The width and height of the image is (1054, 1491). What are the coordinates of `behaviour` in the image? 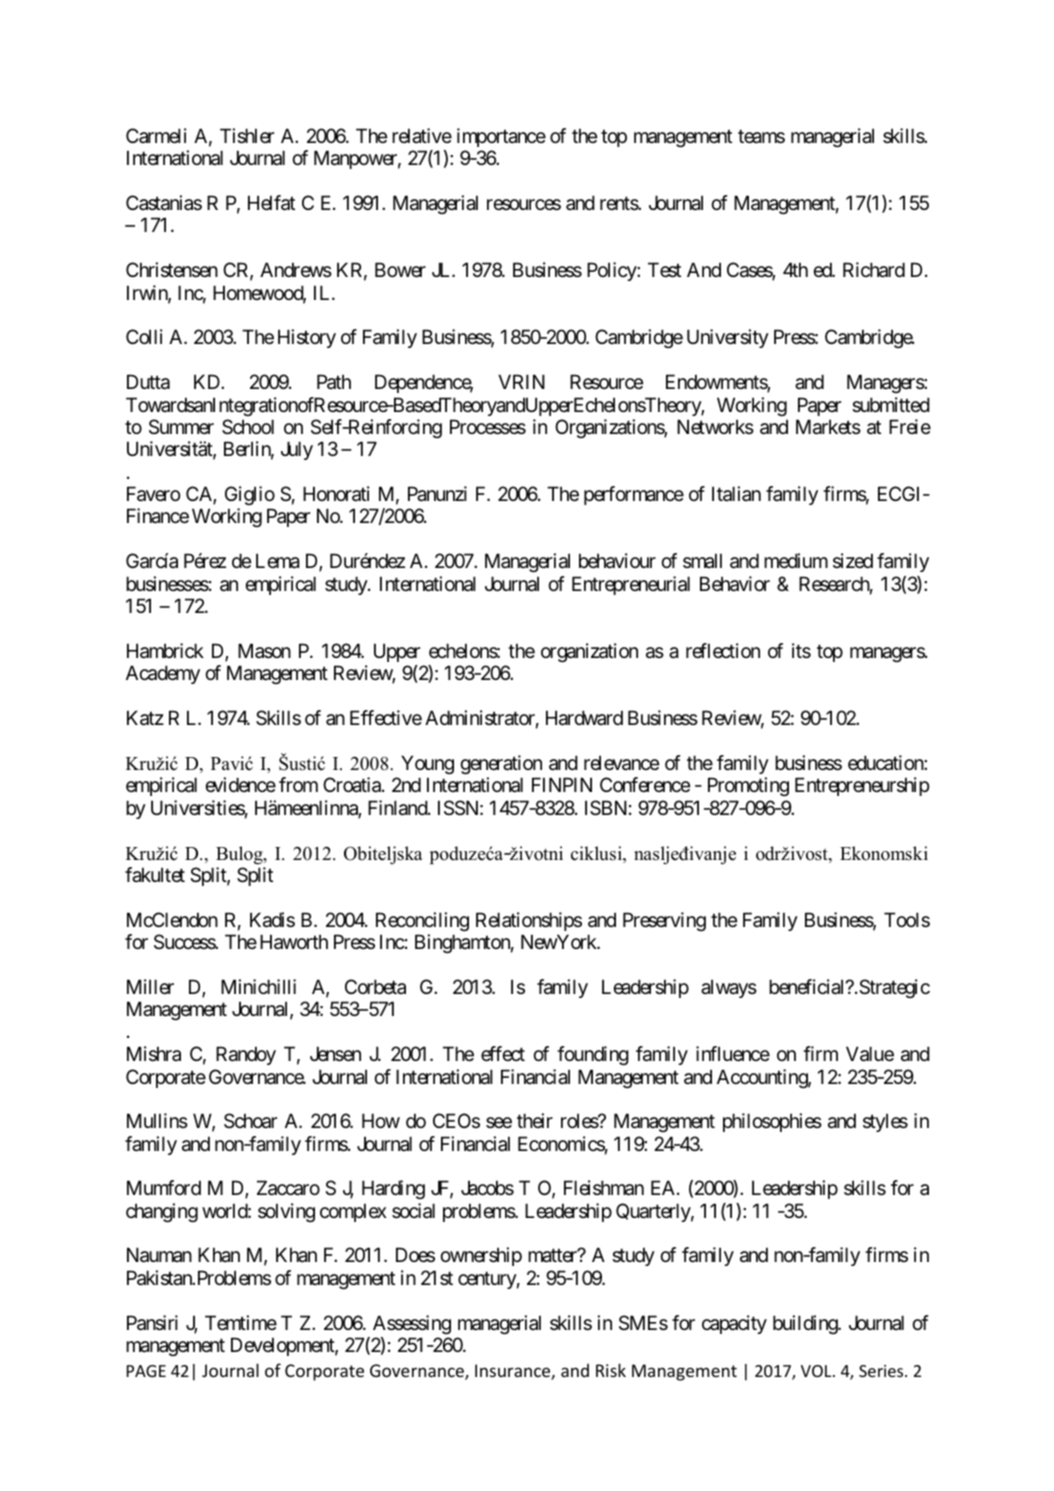 It's located at (617, 561).
